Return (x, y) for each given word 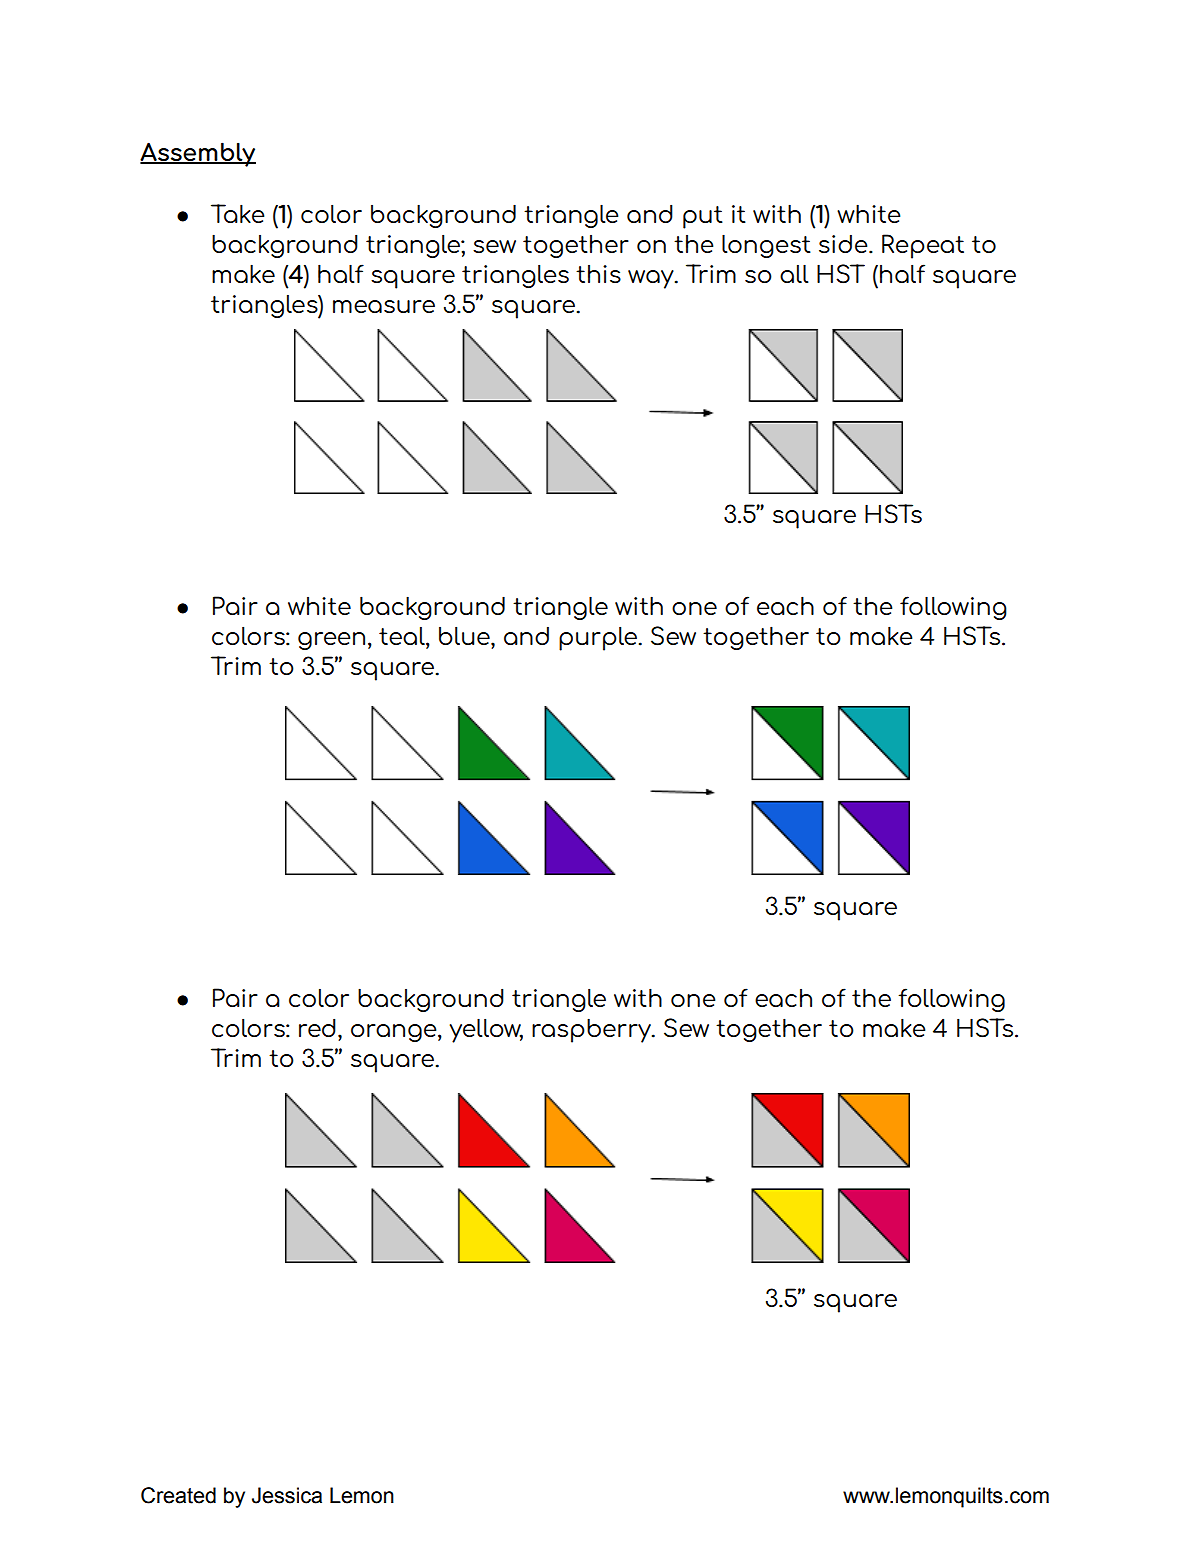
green (331, 641)
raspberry (593, 1030)
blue (465, 635)
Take (237, 213)
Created (178, 1495)
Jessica (287, 1495)
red (317, 1027)
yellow (486, 1030)
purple (598, 638)
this (598, 274)
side (844, 244)
